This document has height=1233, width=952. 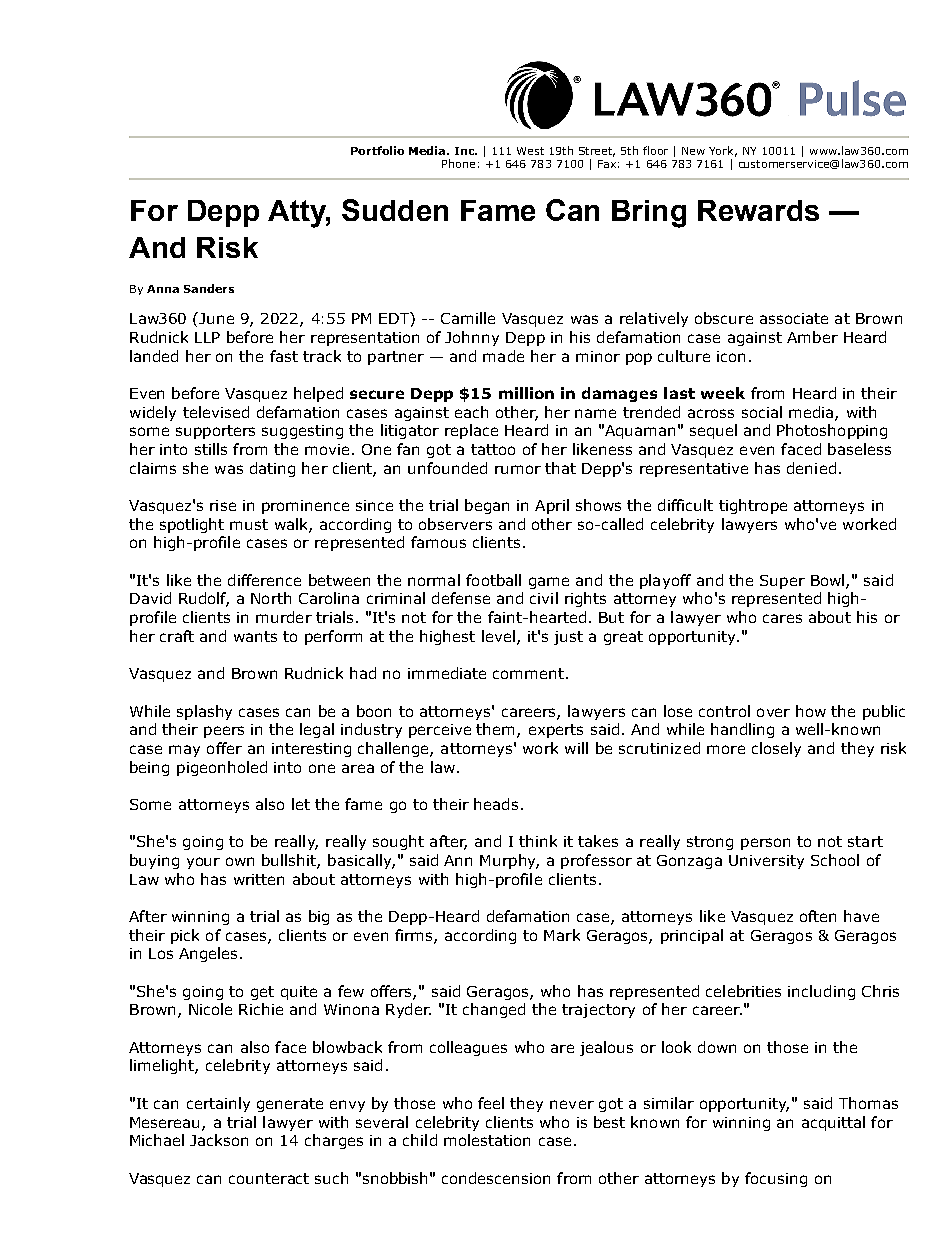 What do you see at coordinates (782, 618) in the document?
I see `cares` at bounding box center [782, 618].
